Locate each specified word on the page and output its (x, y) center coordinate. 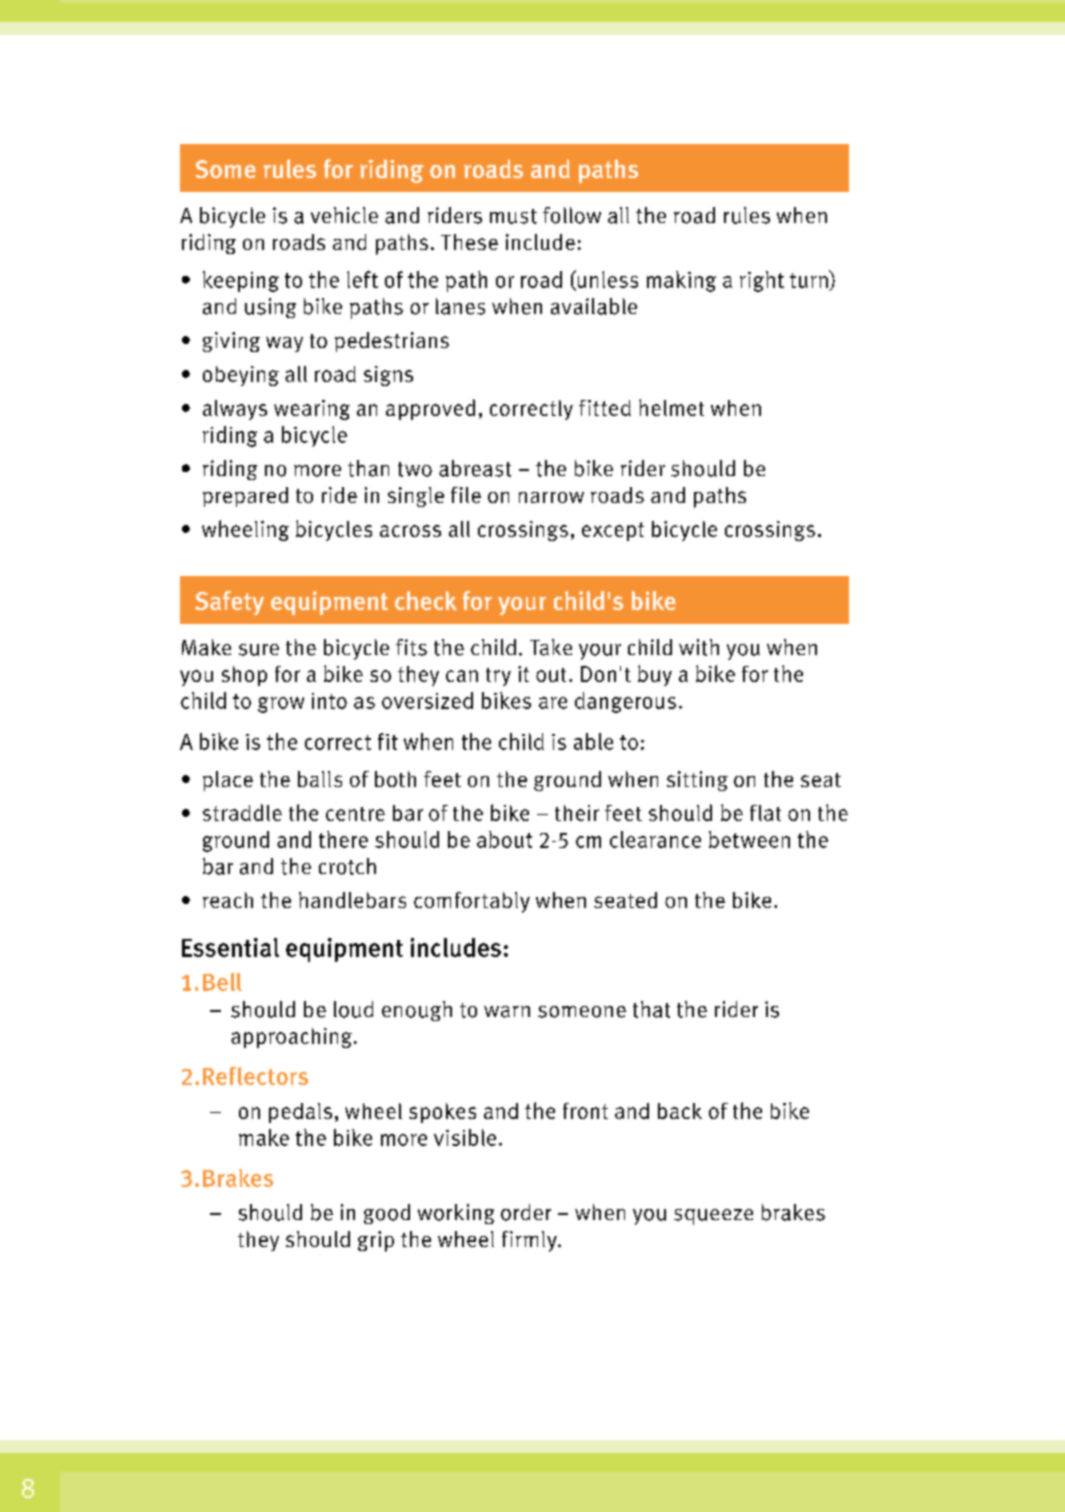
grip (376, 1241)
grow (281, 705)
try (498, 677)
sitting (697, 781)
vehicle (344, 215)
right (762, 281)
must (513, 216)
